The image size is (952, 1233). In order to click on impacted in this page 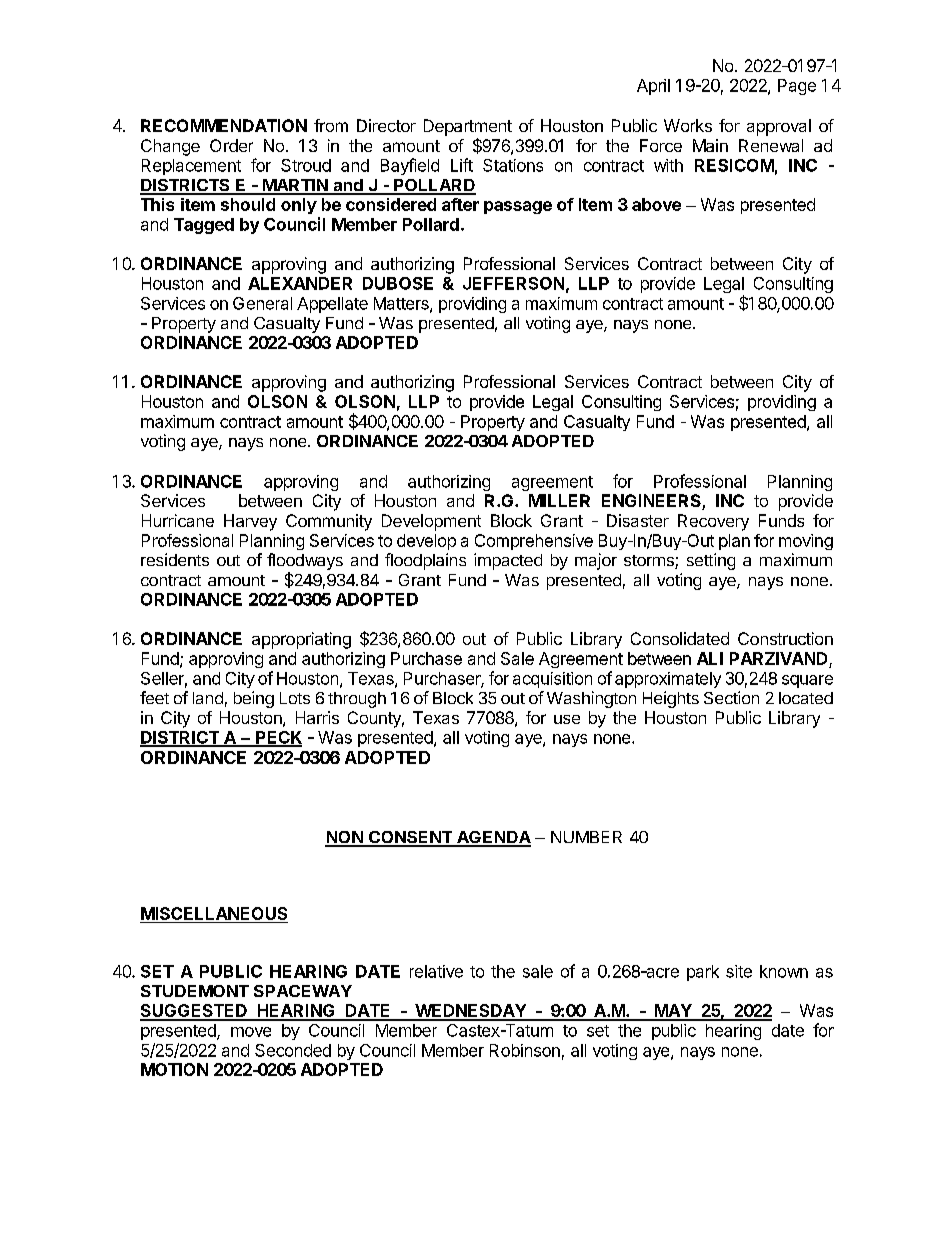, I will do `click(508, 561)`.
